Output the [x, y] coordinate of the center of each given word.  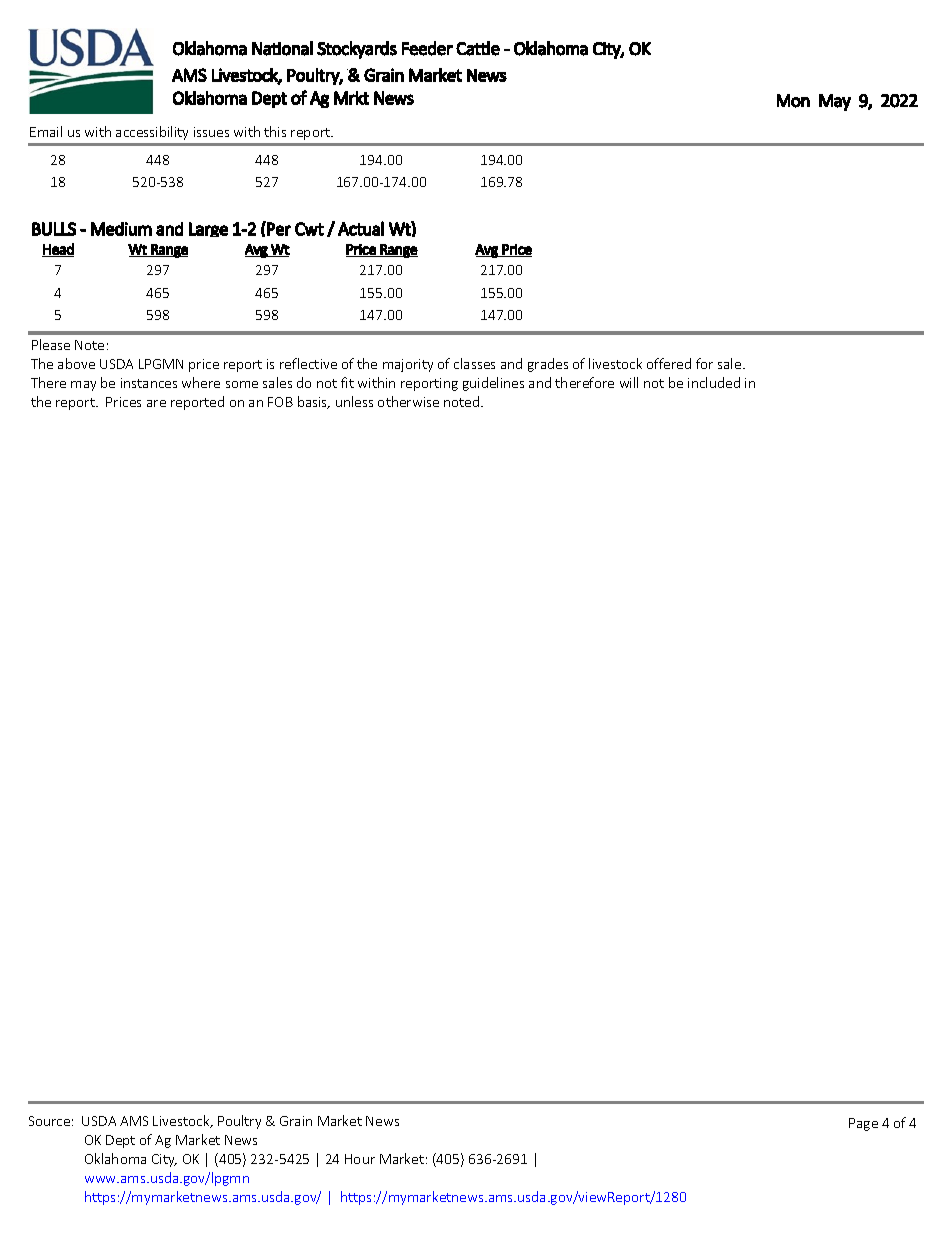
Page [863, 1124]
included [714, 382]
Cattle [478, 48]
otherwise [408, 401]
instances [149, 383]
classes [474, 363]
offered [669, 363]
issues [211, 132]
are [156, 403]
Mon [793, 101]
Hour [360, 1159]
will [629, 382]
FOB [280, 402]
